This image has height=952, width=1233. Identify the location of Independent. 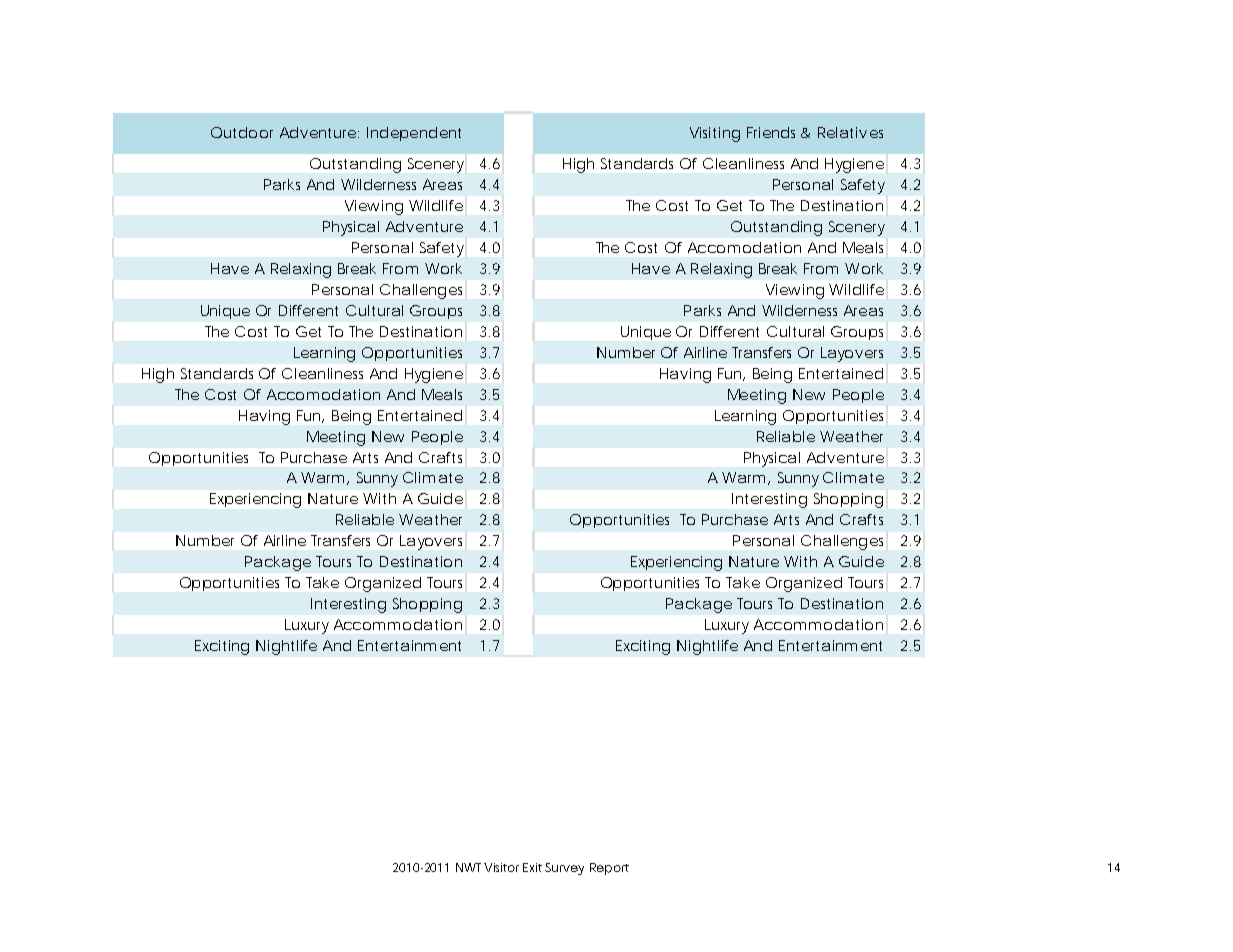
(414, 134).
